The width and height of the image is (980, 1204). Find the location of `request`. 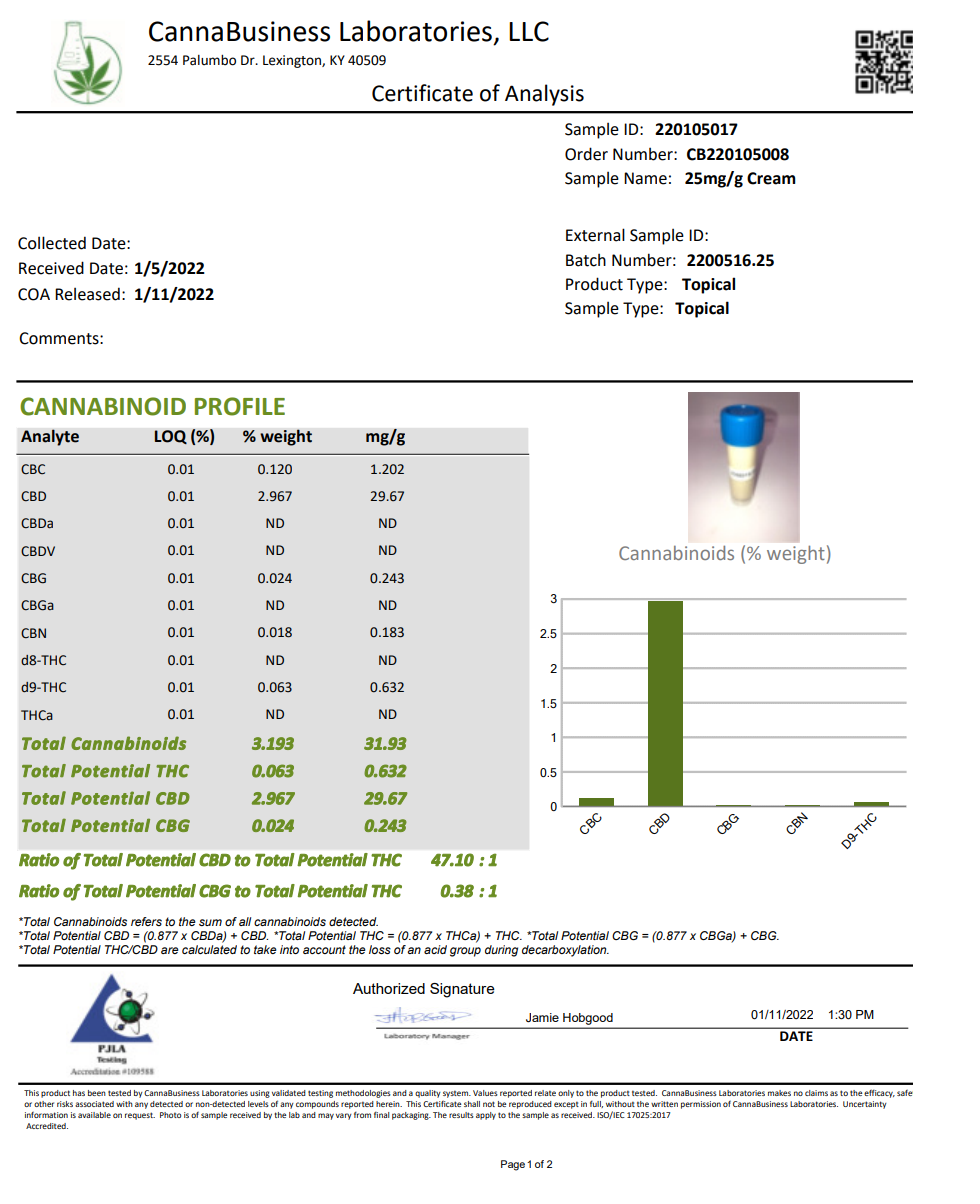

request is located at coordinates (140, 1116).
